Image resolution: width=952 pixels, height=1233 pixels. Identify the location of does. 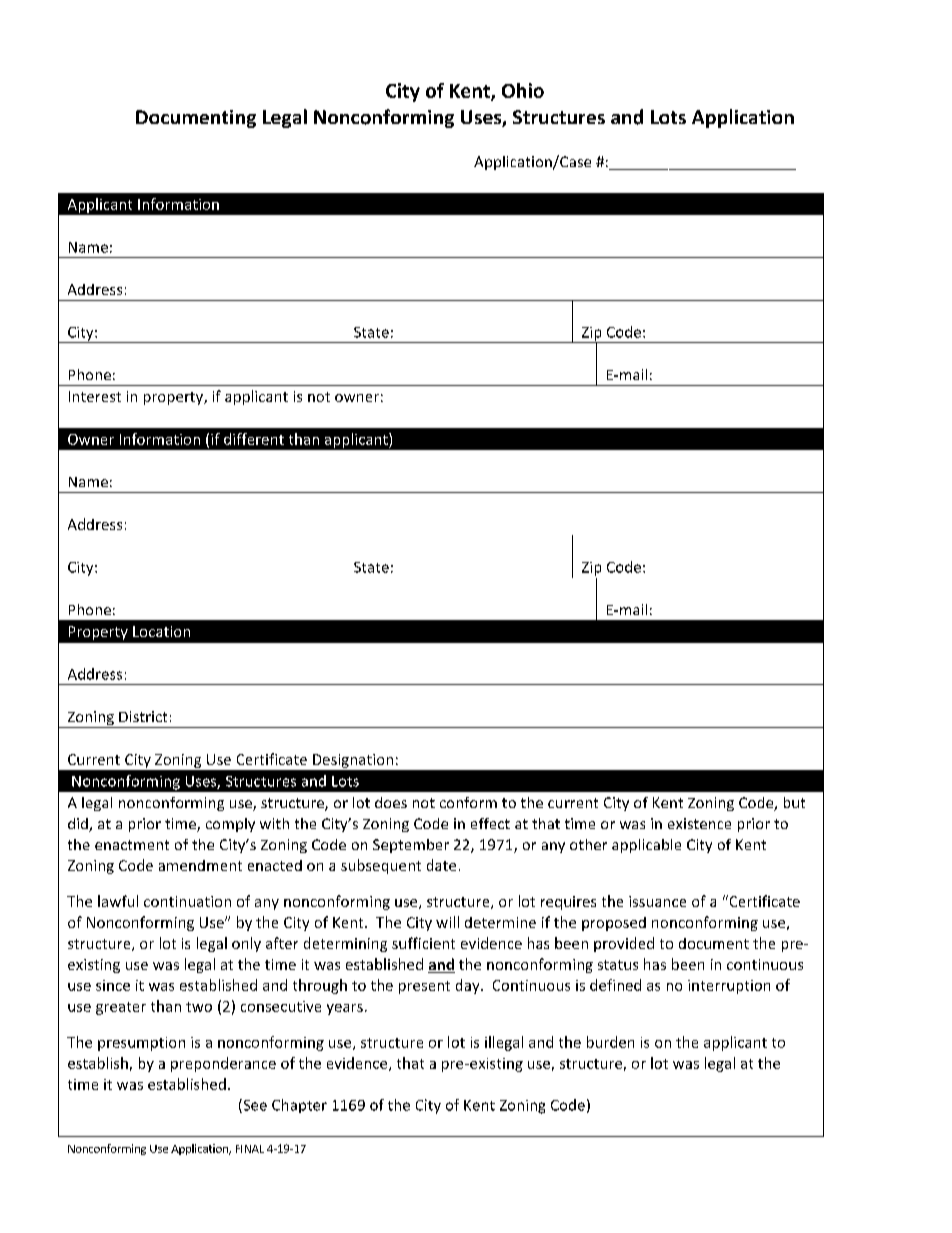
(391, 802).
